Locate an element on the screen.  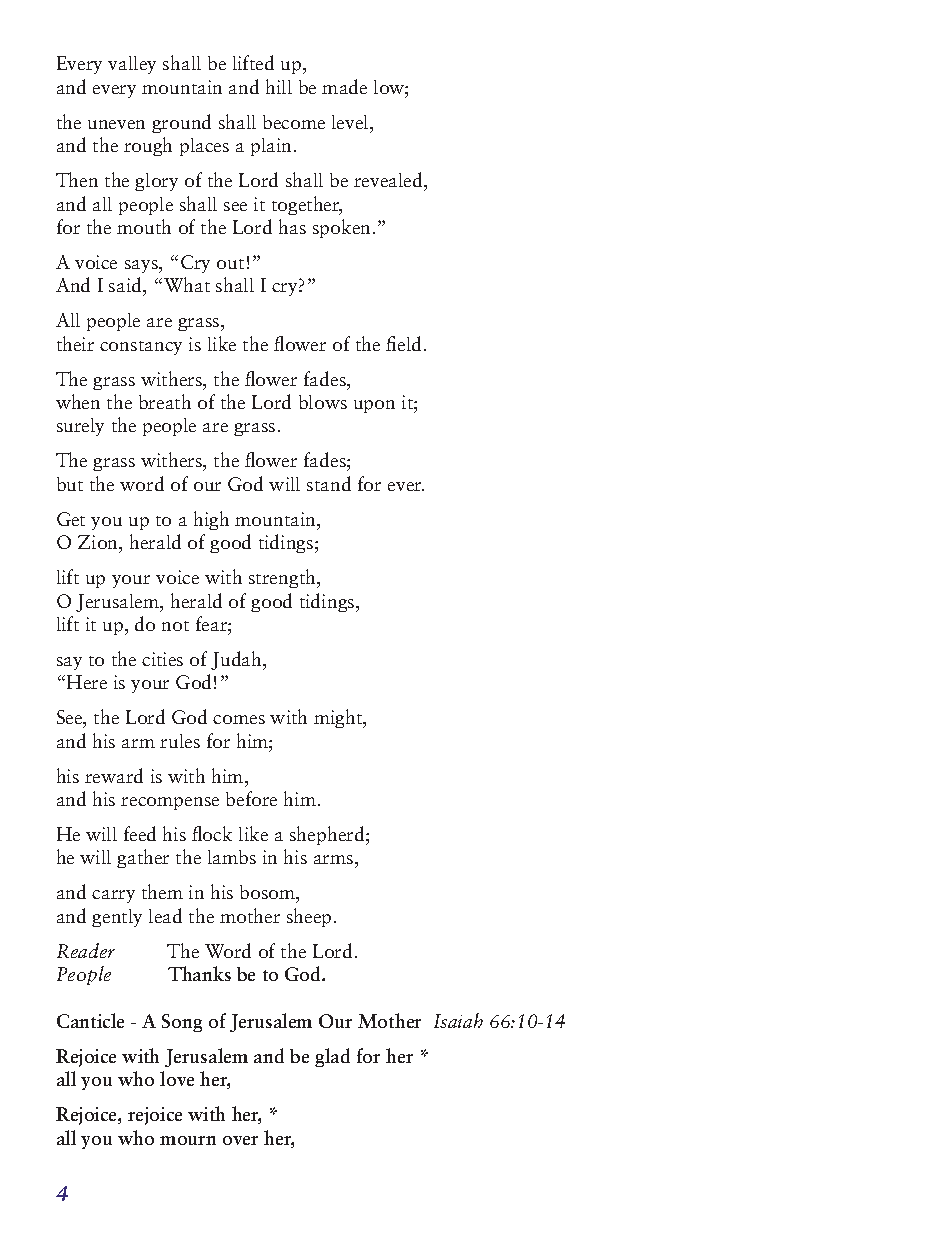
level is located at coordinates (351, 122).
